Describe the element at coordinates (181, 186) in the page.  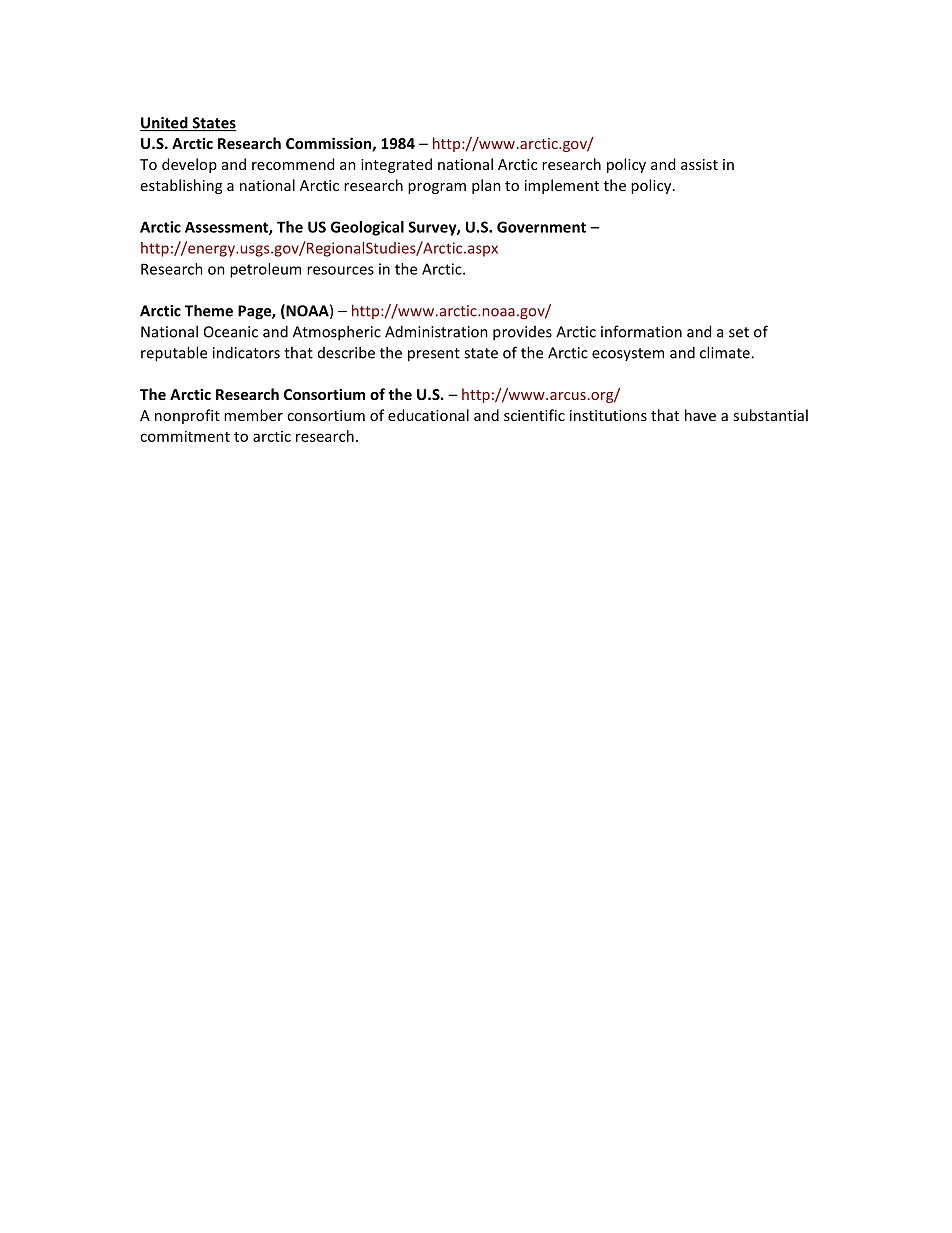
I see `establishing` at that location.
